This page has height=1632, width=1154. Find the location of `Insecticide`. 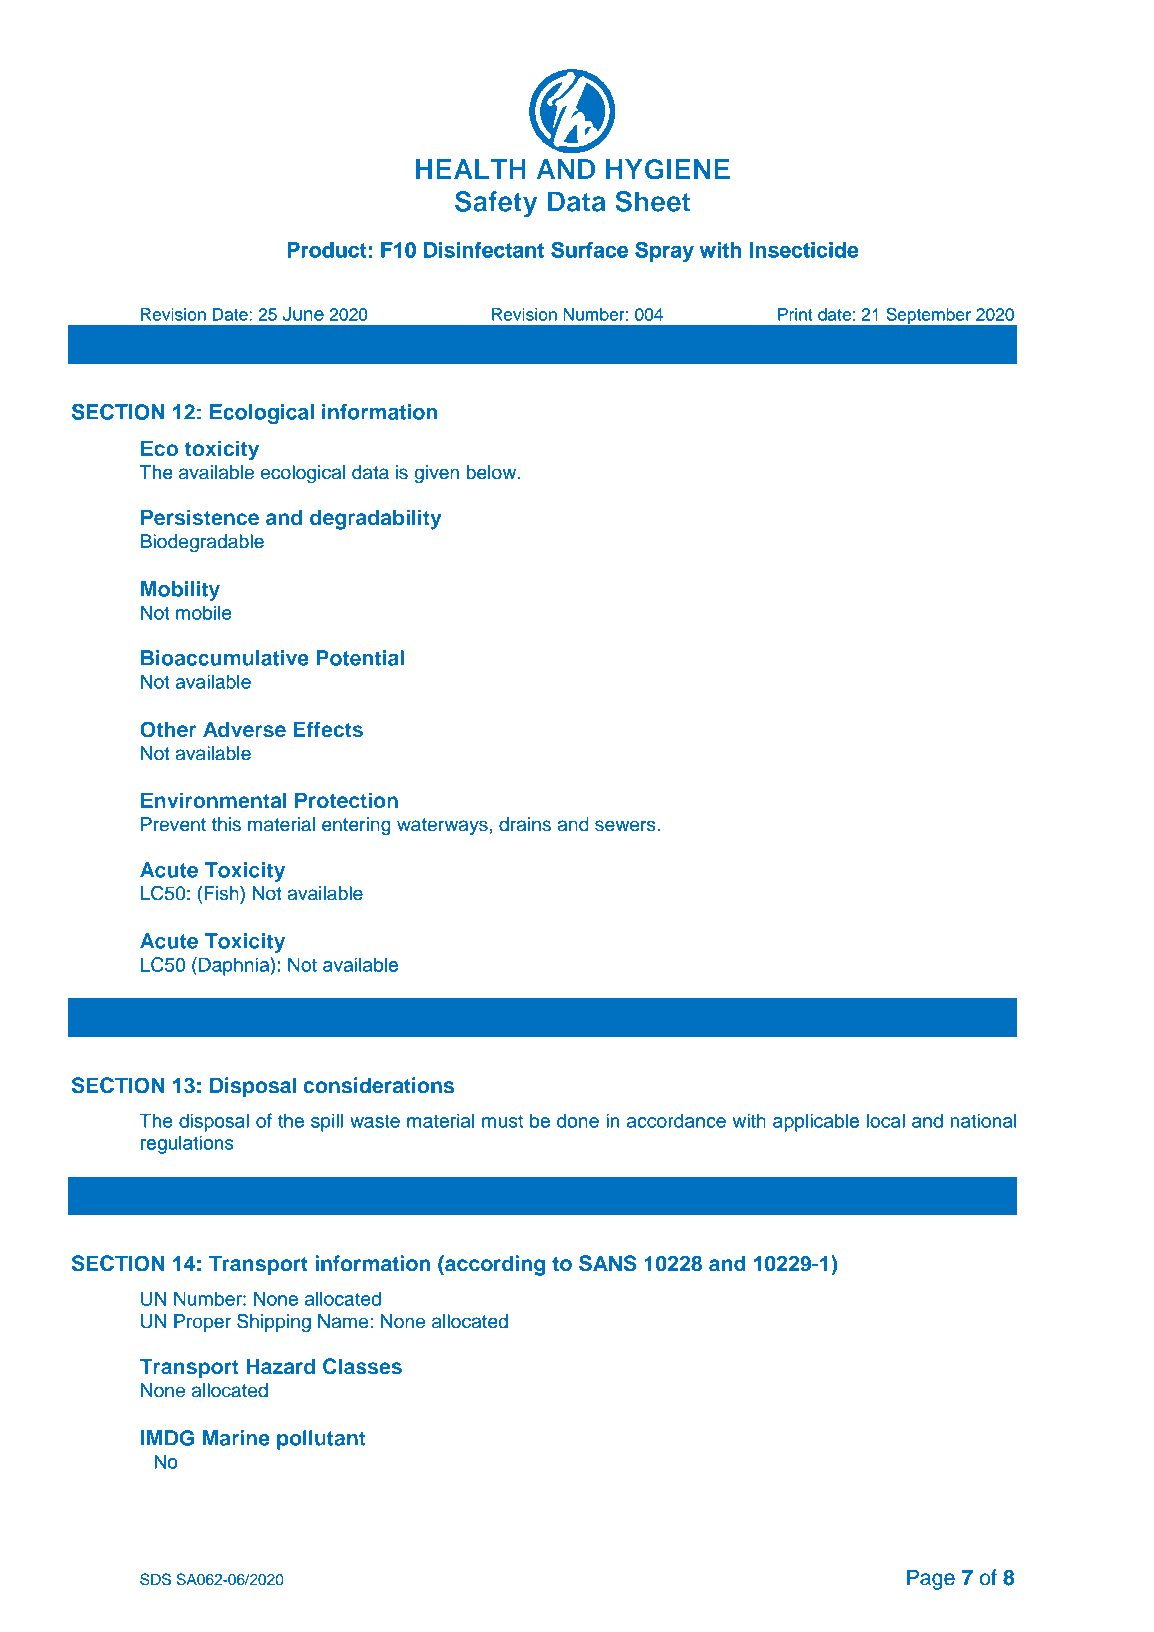

Insecticide is located at coordinates (804, 250).
